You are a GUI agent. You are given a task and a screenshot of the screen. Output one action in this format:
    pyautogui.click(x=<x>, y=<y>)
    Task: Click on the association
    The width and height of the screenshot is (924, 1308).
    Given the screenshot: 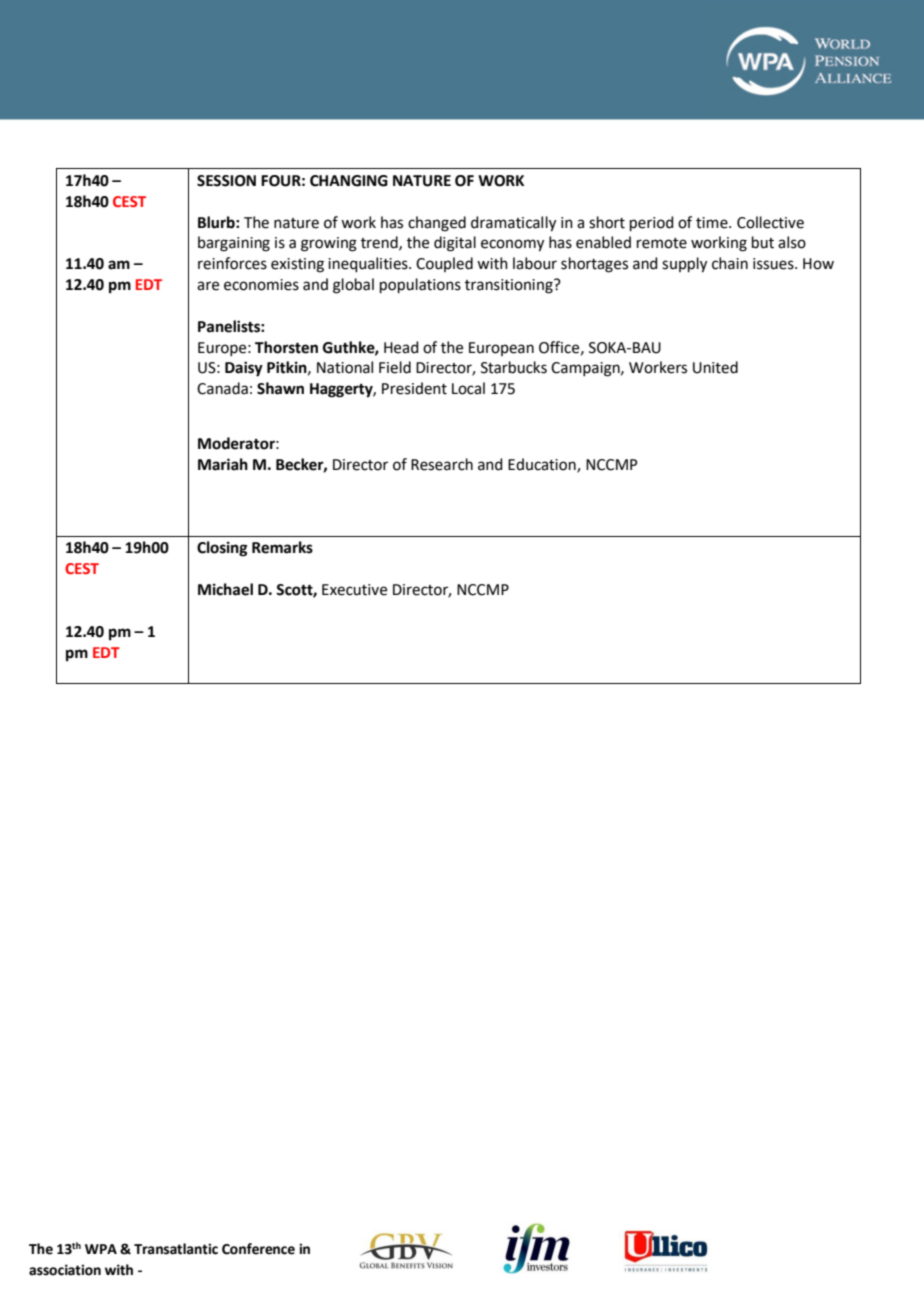 What is the action you would take?
    pyautogui.click(x=65, y=1270)
